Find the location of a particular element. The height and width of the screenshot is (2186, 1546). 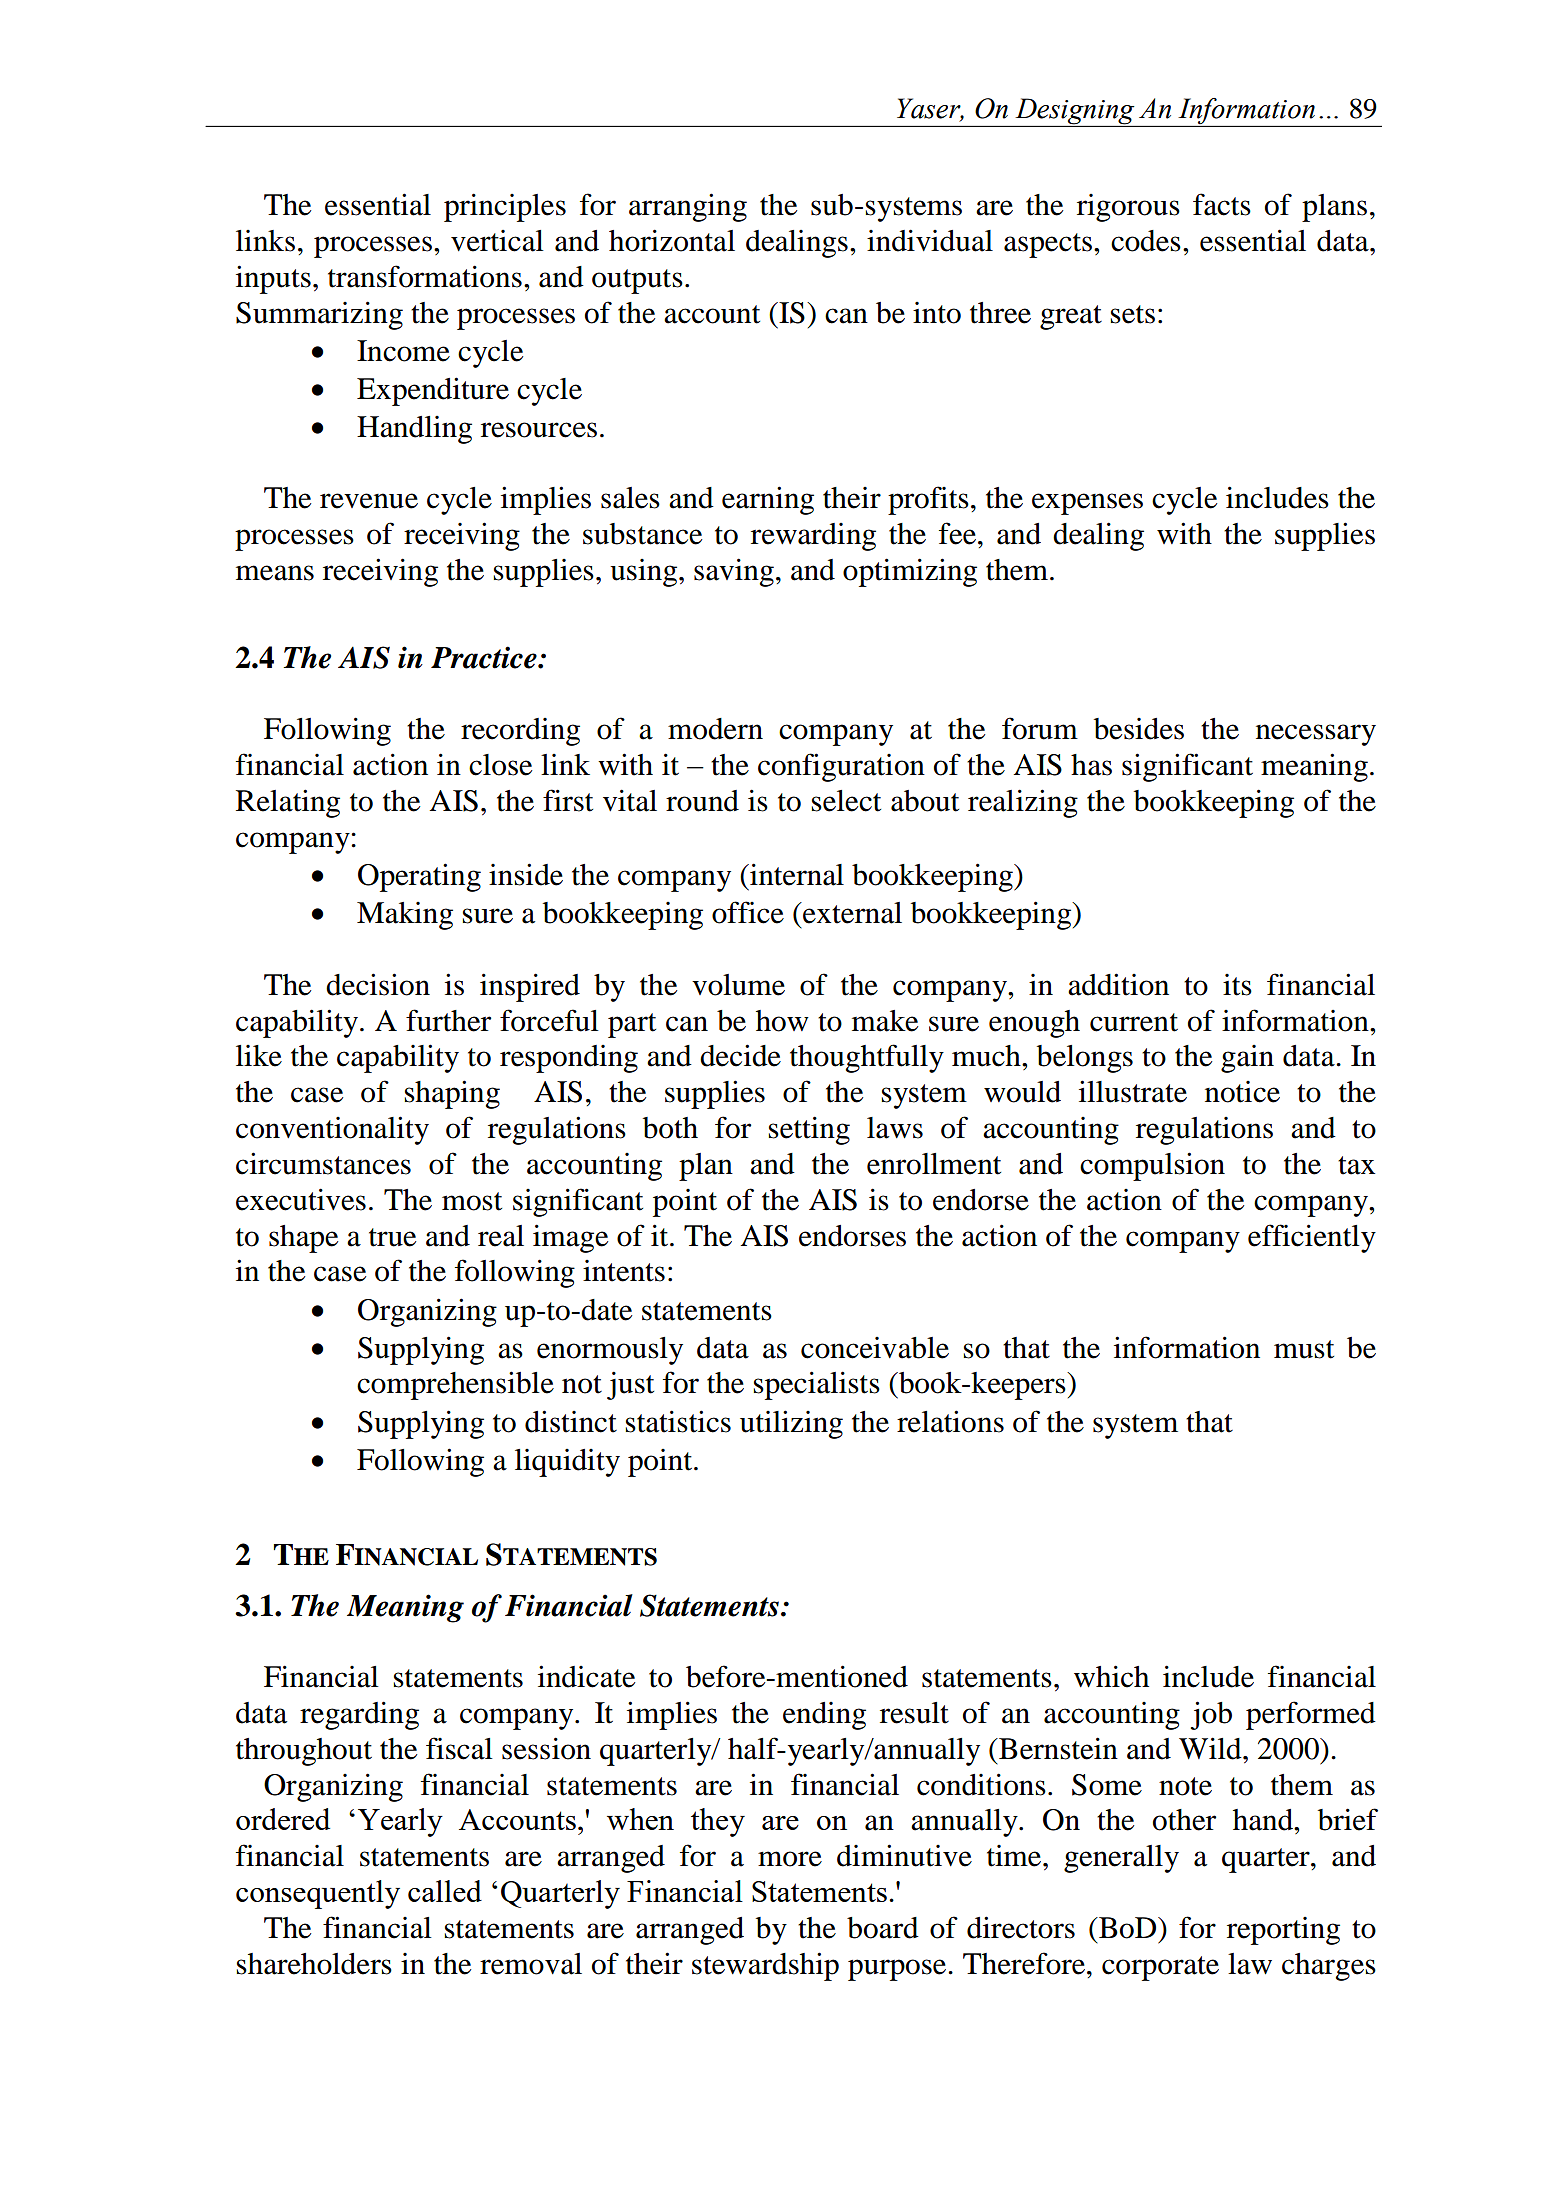

further is located at coordinates (448, 1020).
